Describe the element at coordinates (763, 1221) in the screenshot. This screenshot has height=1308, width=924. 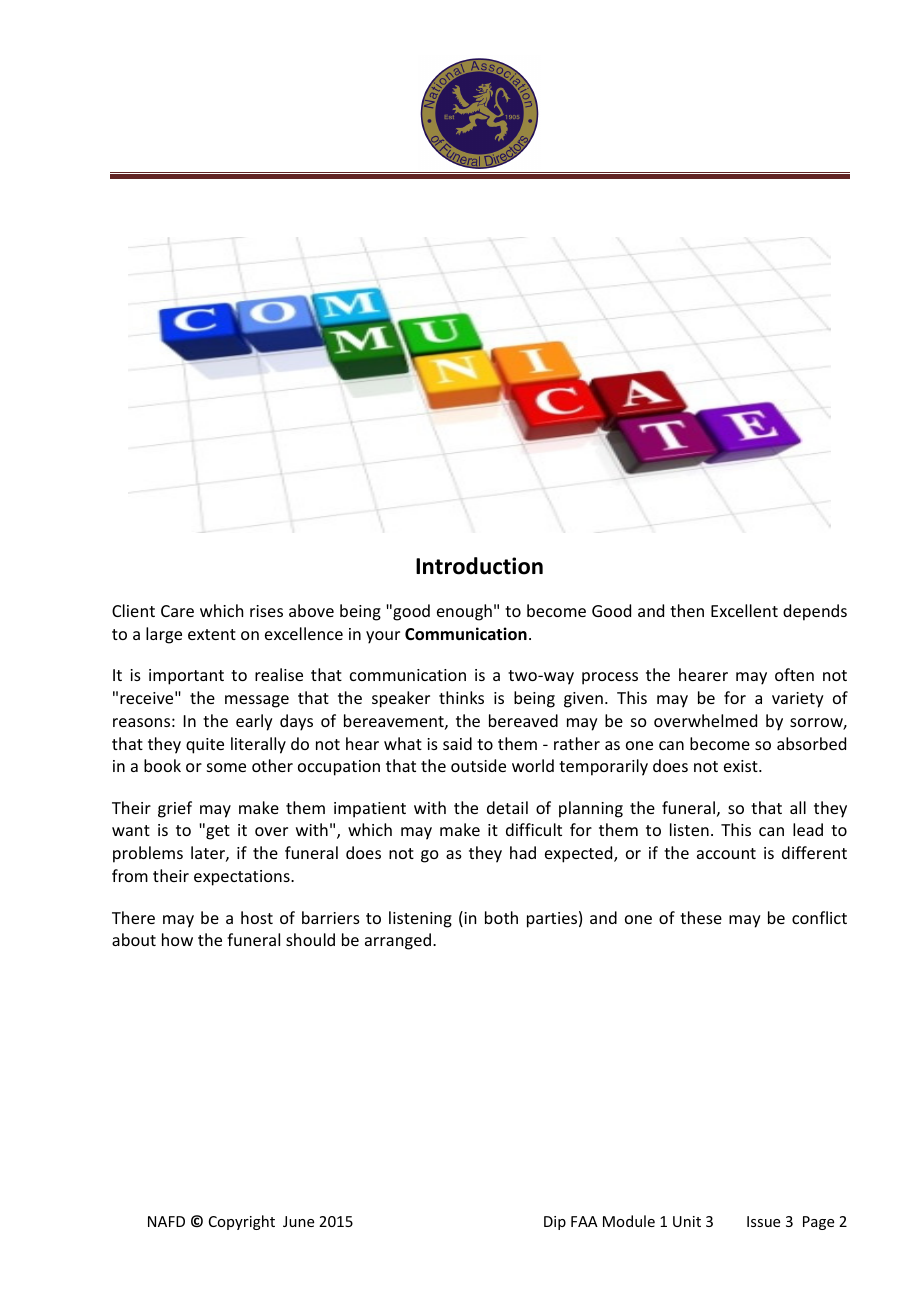
I see `Issue` at that location.
